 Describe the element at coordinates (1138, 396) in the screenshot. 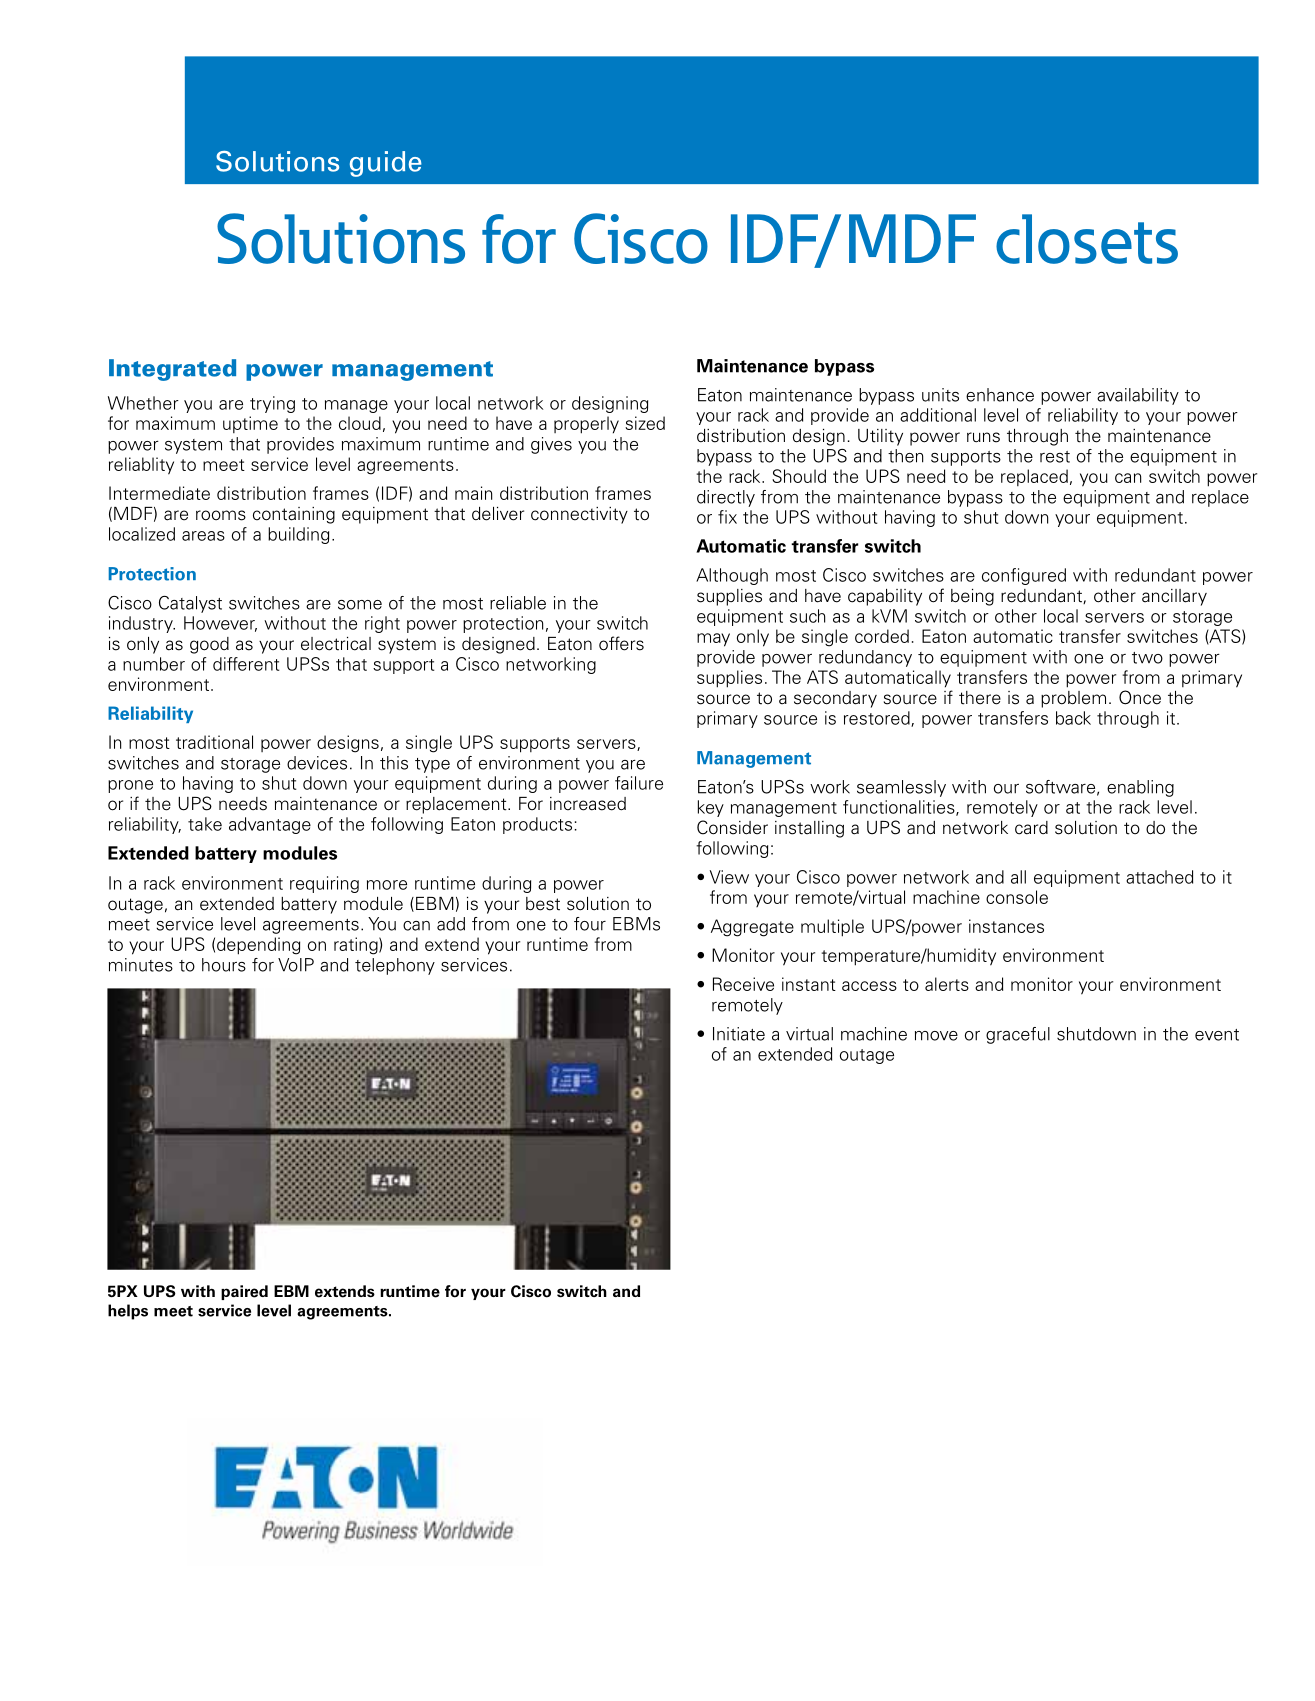

I see `availability` at that location.
